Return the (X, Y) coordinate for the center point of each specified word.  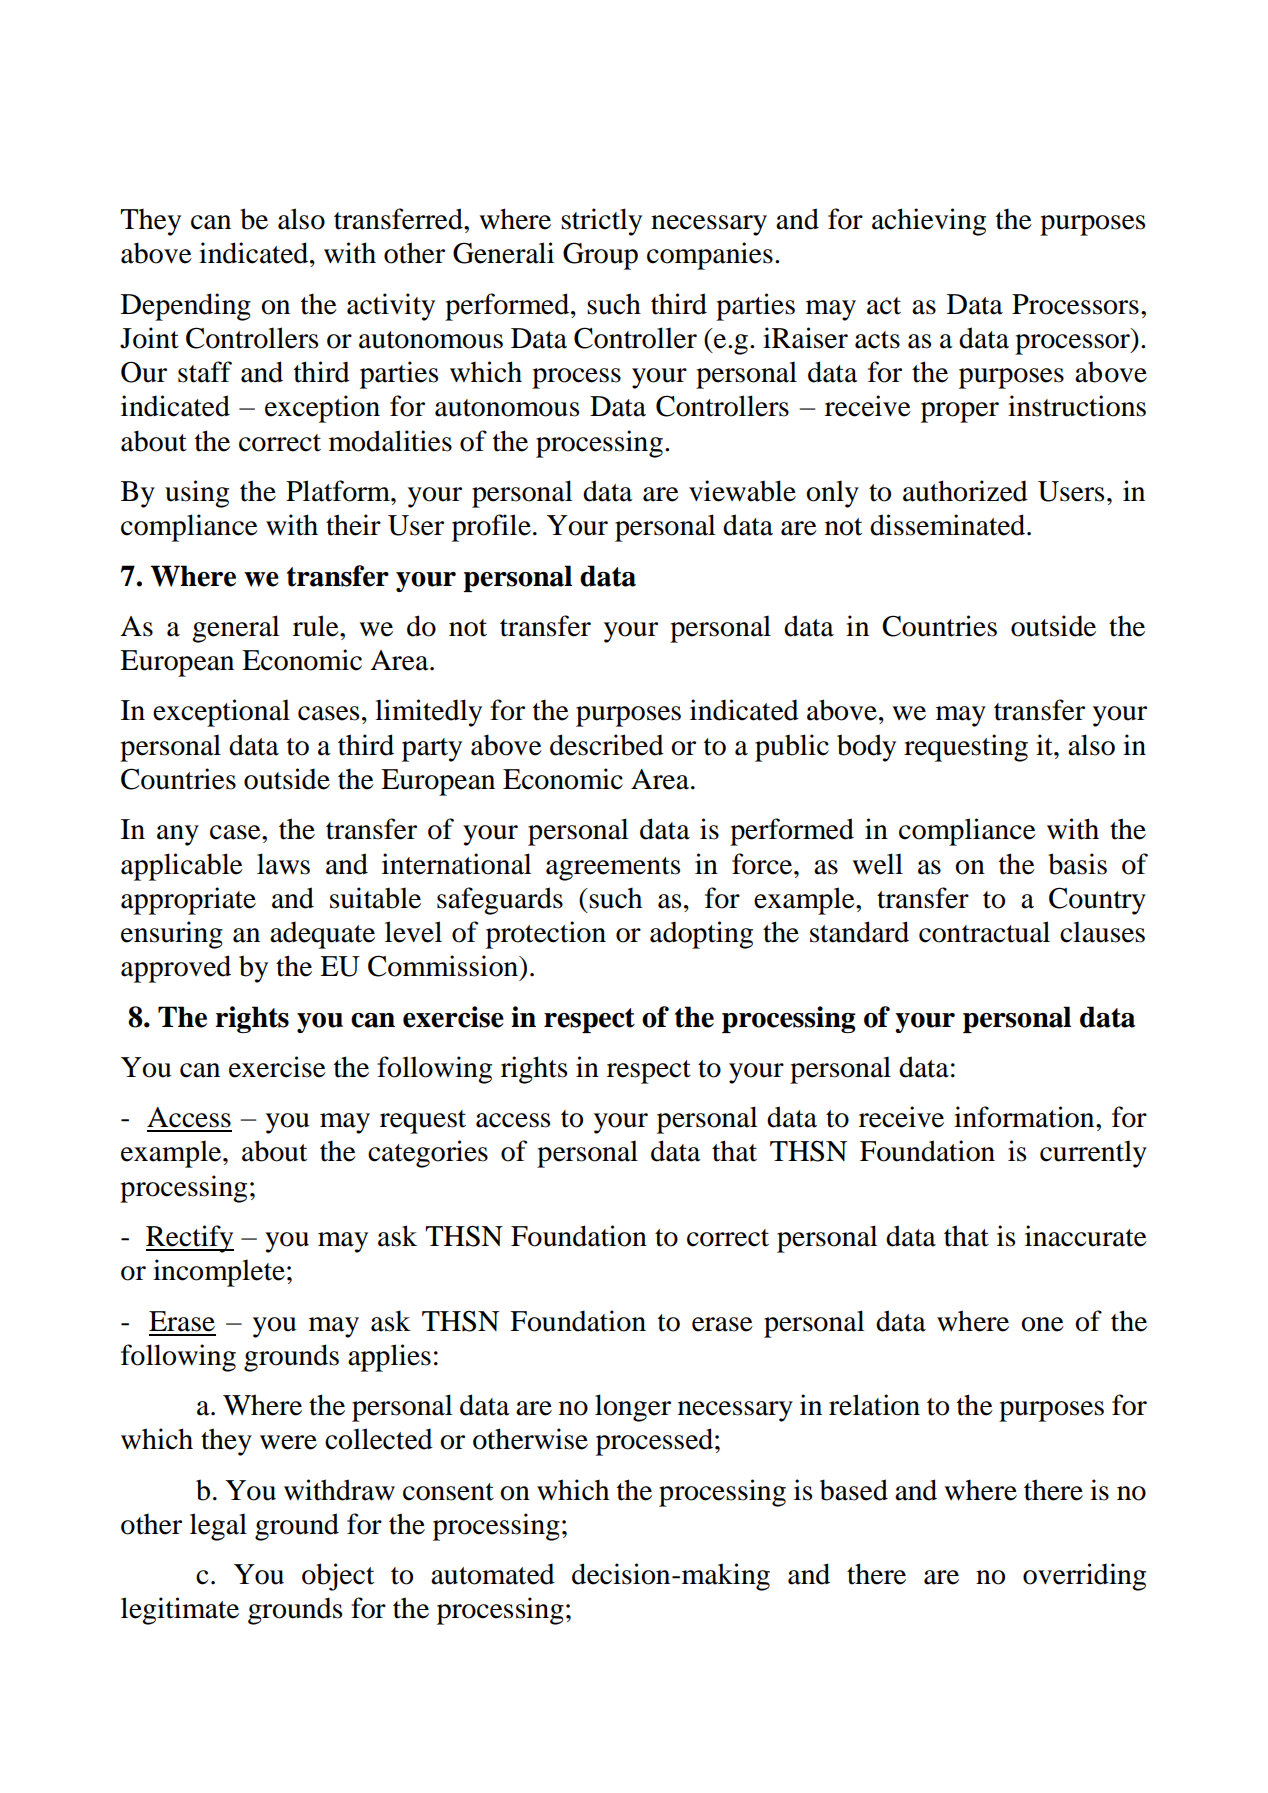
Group (600, 256)
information (1025, 1117)
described (607, 745)
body (866, 748)
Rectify (190, 1239)
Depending (186, 307)
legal (218, 1527)
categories (428, 1154)
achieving (929, 222)
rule (317, 626)
